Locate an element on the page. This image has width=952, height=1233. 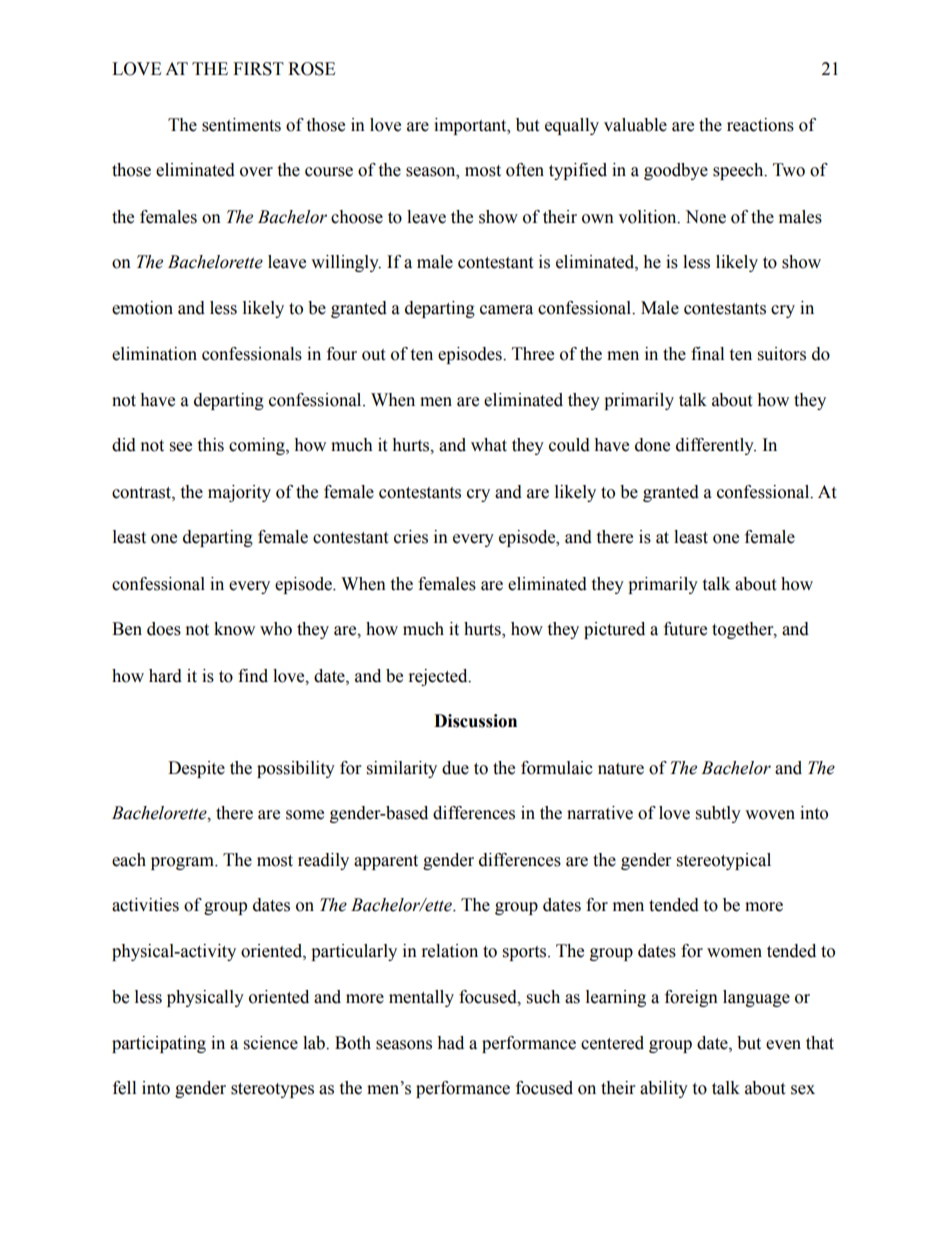
sentiments is located at coordinates (241, 125).
